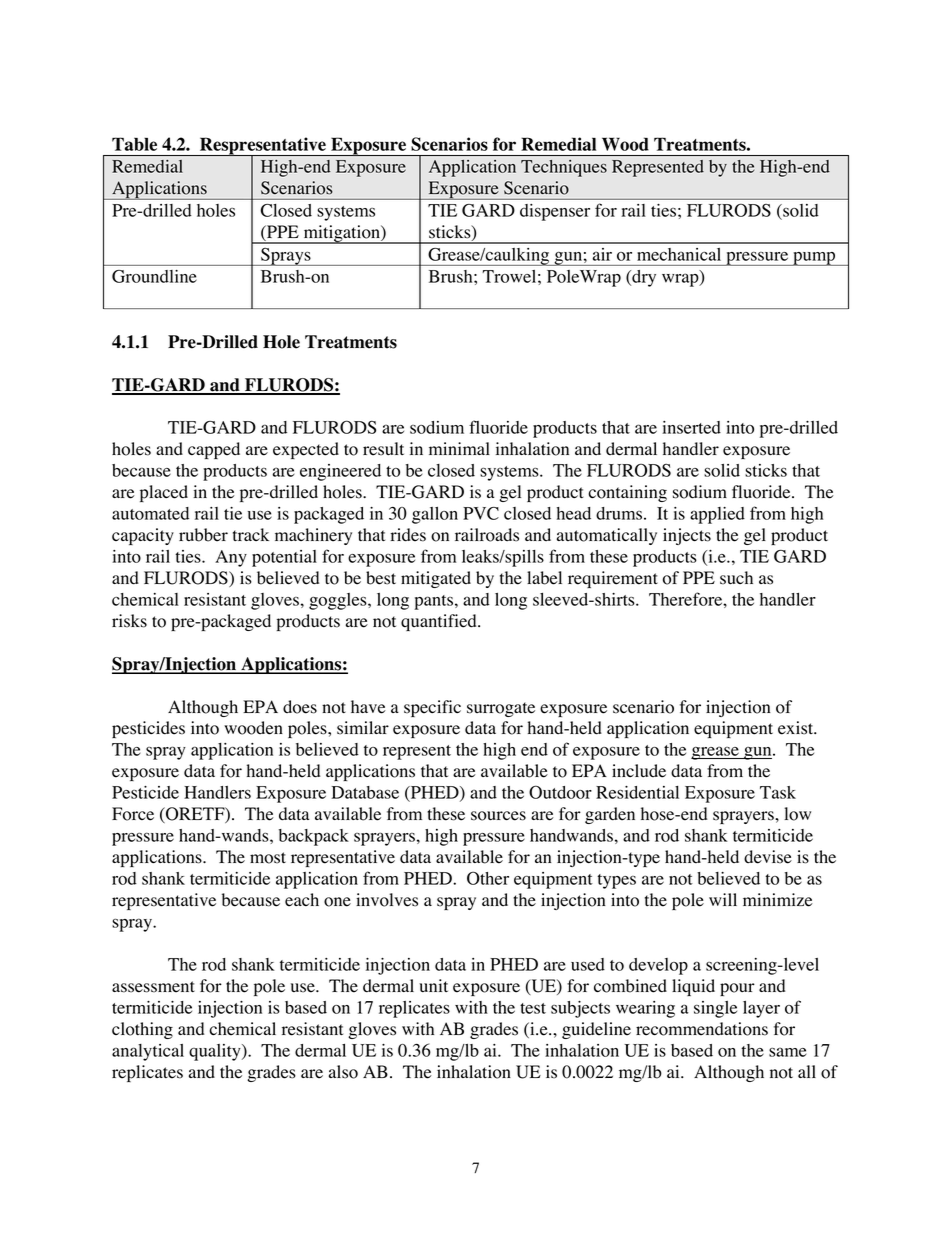  What do you see at coordinates (498, 816) in the page?
I see `sources` at bounding box center [498, 816].
